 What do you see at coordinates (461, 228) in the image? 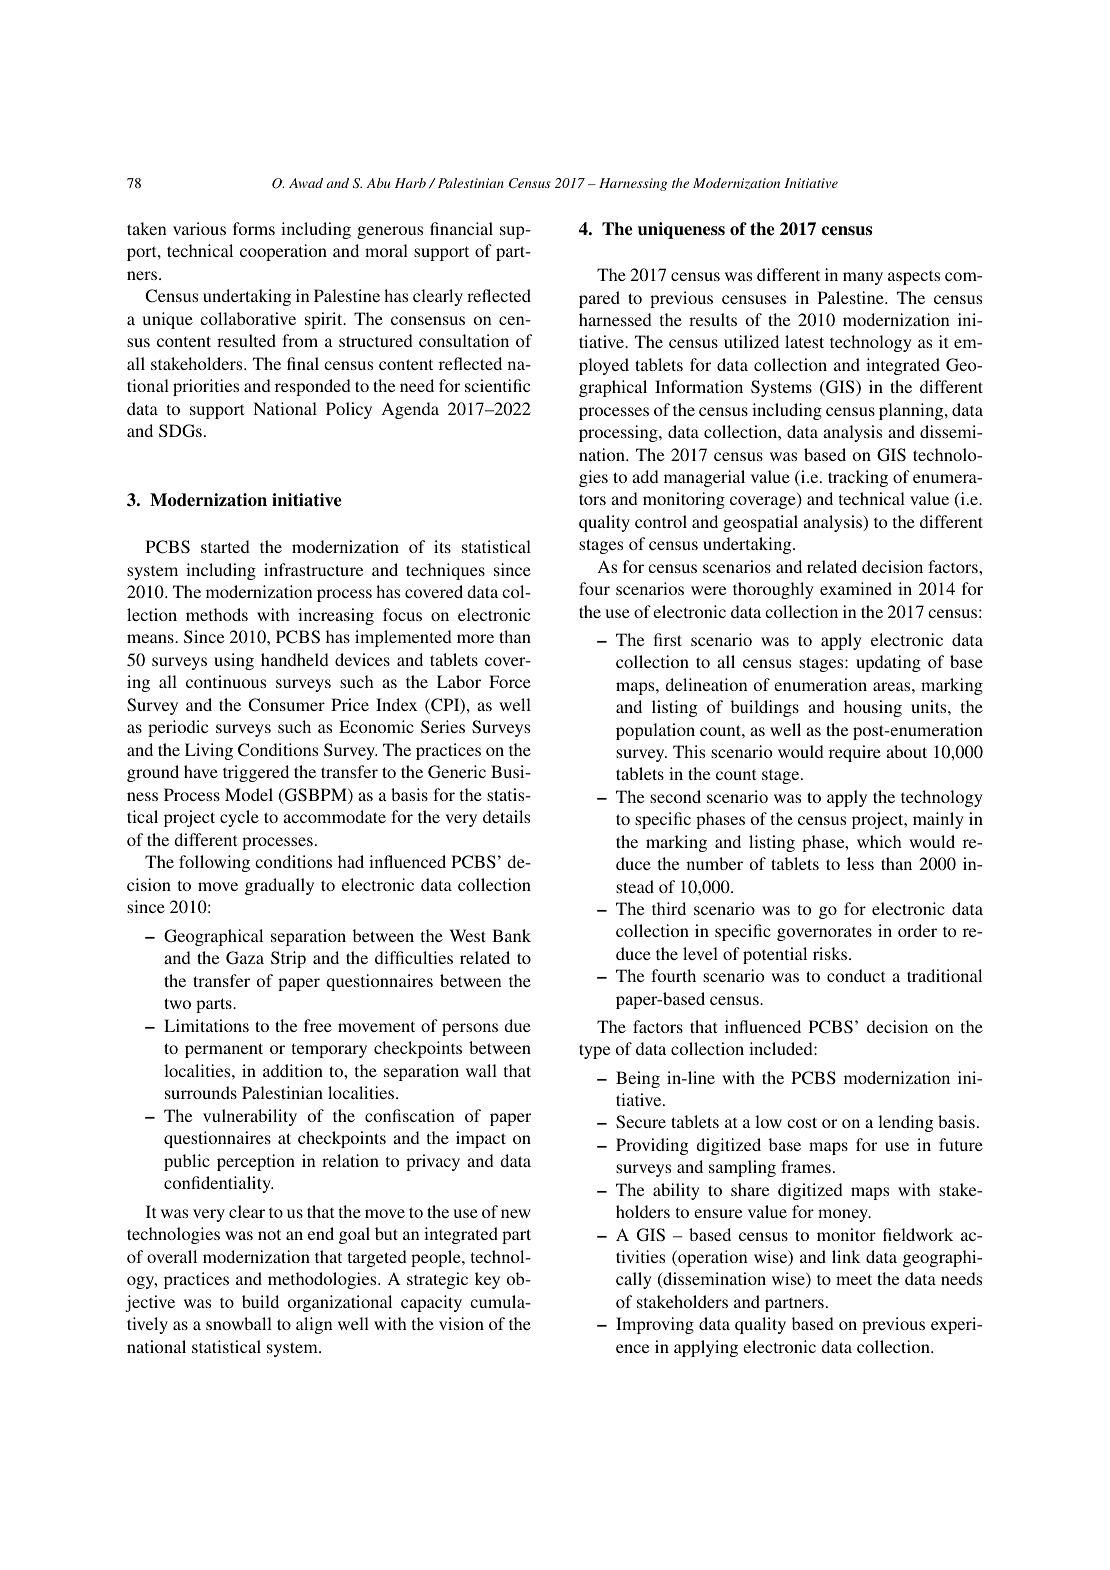
I see `financial` at bounding box center [461, 228].
